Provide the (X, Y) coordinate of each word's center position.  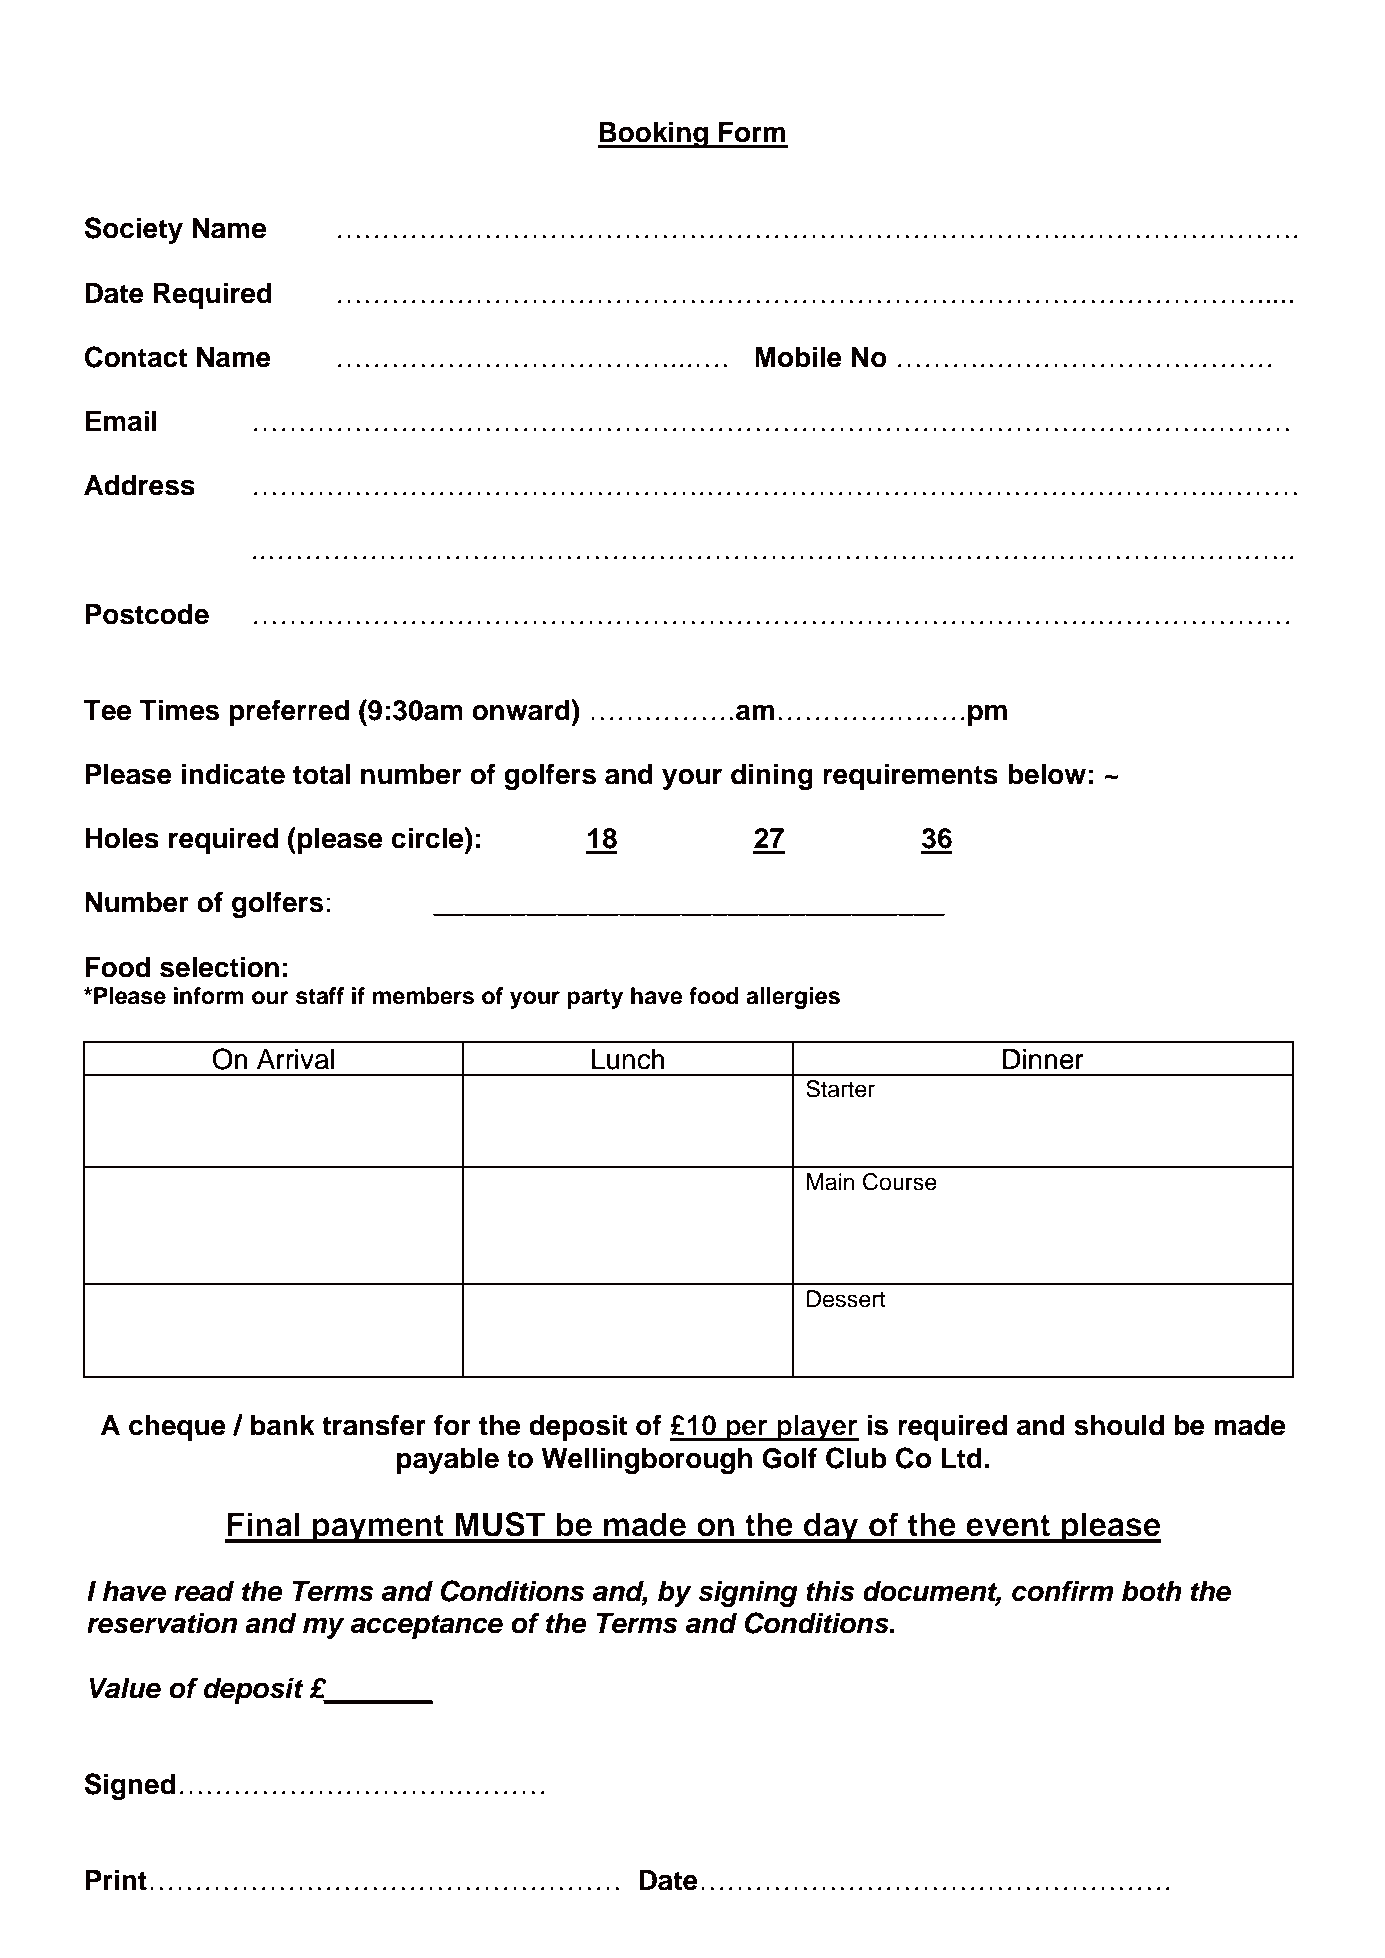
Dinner (1043, 1059)
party (595, 998)
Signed (129, 1786)
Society (133, 230)
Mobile (798, 357)
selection (219, 967)
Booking (654, 134)
